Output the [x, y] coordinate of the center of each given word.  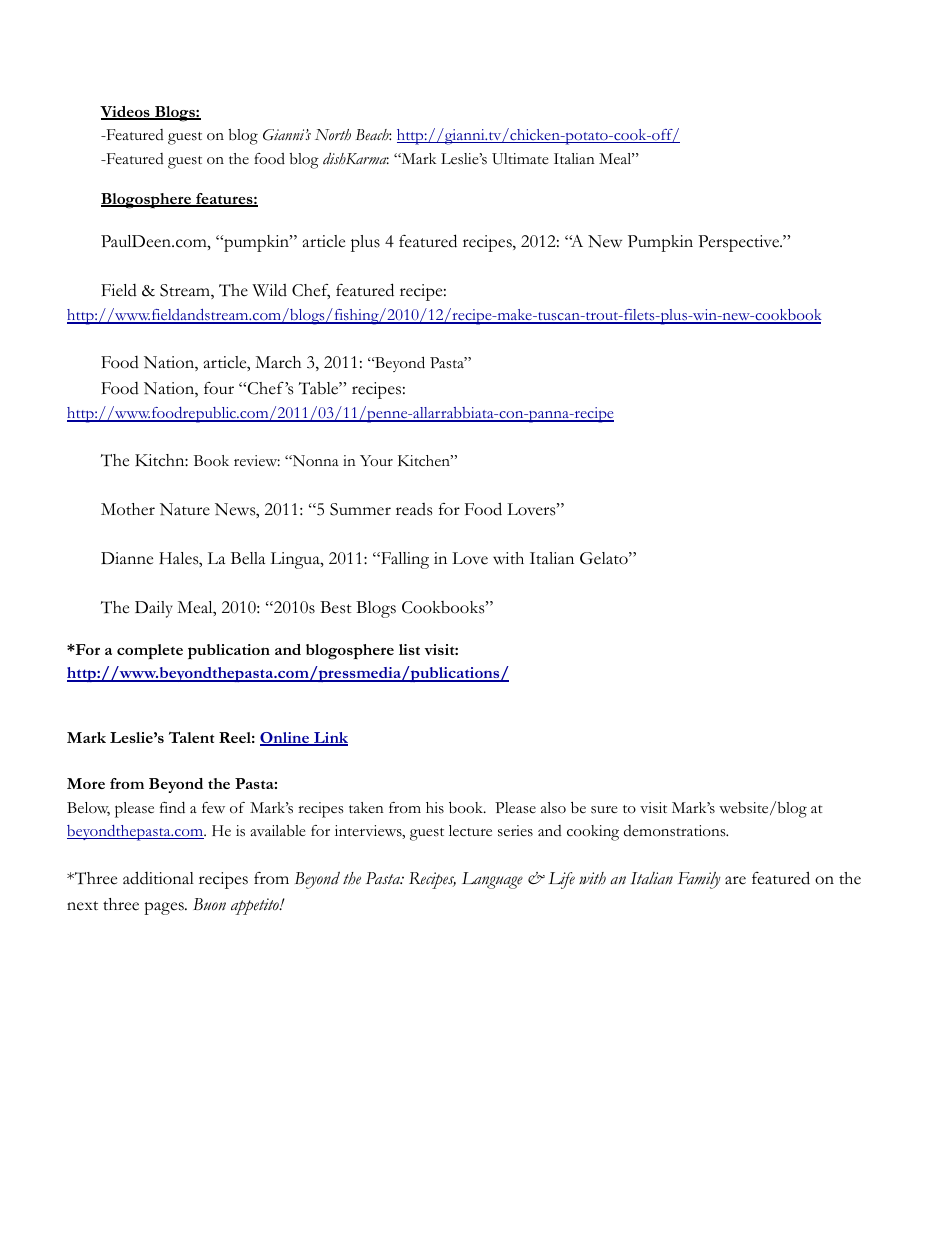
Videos [126, 113]
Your [376, 461]
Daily [154, 609]
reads [414, 509]
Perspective [740, 243]
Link [330, 739]
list [409, 649]
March [278, 362]
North [333, 135]
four [219, 388]
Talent [191, 737]
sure [604, 810]
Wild [269, 290]
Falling [404, 560]
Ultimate [520, 159]
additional [158, 878]
